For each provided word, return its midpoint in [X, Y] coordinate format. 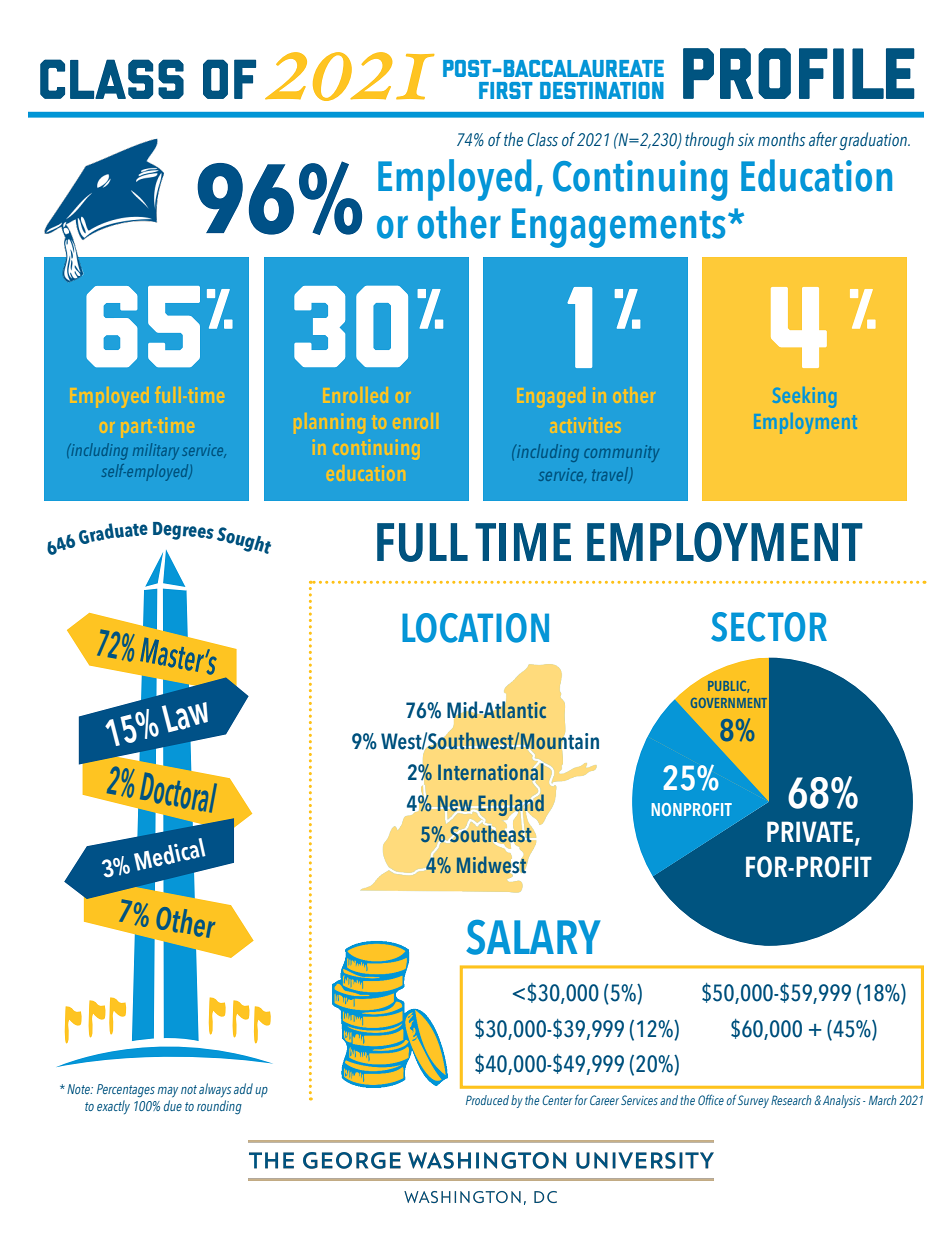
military [156, 451]
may [168, 1092]
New [455, 804]
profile [799, 73]
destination [602, 90]
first [506, 90]
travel [611, 474]
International [492, 772]
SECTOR [769, 627]
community [621, 453]
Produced [487, 1100]
